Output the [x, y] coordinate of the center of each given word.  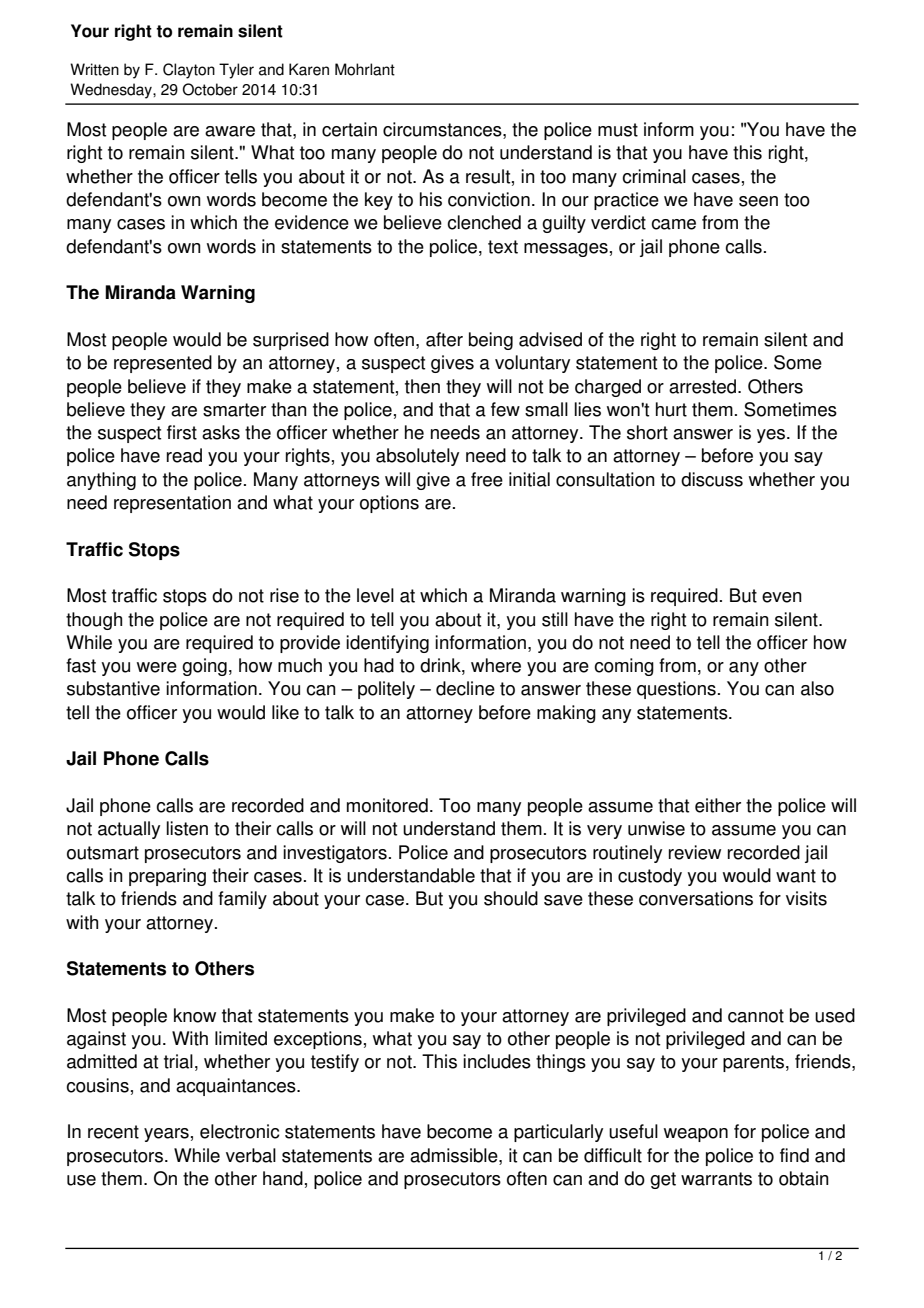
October [210, 89]
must [618, 130]
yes [772, 436]
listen [187, 828]
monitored [387, 805]
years [166, 1135]
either [718, 805]
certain [349, 129]
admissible [455, 1155]
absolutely [417, 457]
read [184, 455]
